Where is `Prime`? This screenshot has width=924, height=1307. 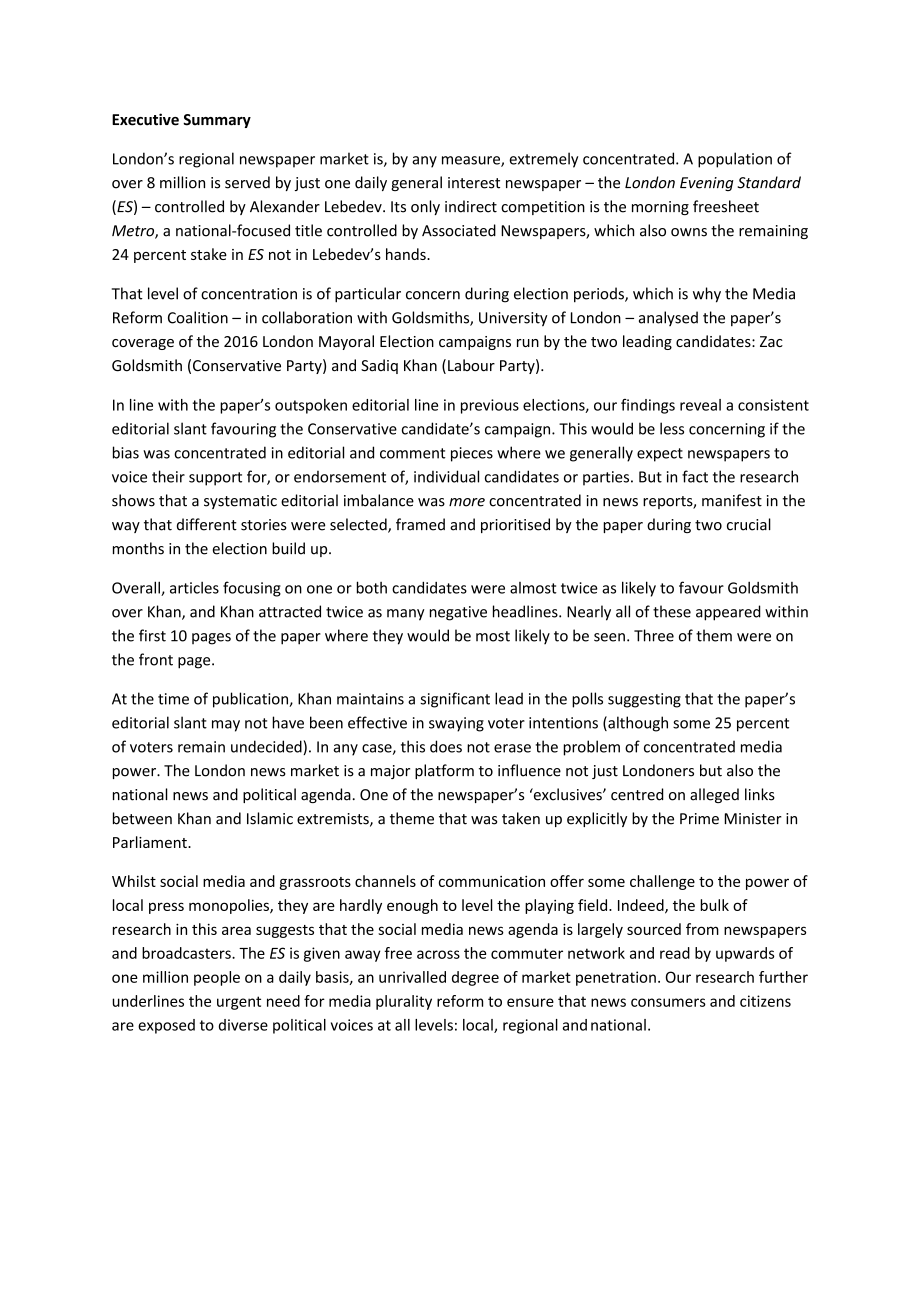 Prime is located at coordinates (699, 819).
